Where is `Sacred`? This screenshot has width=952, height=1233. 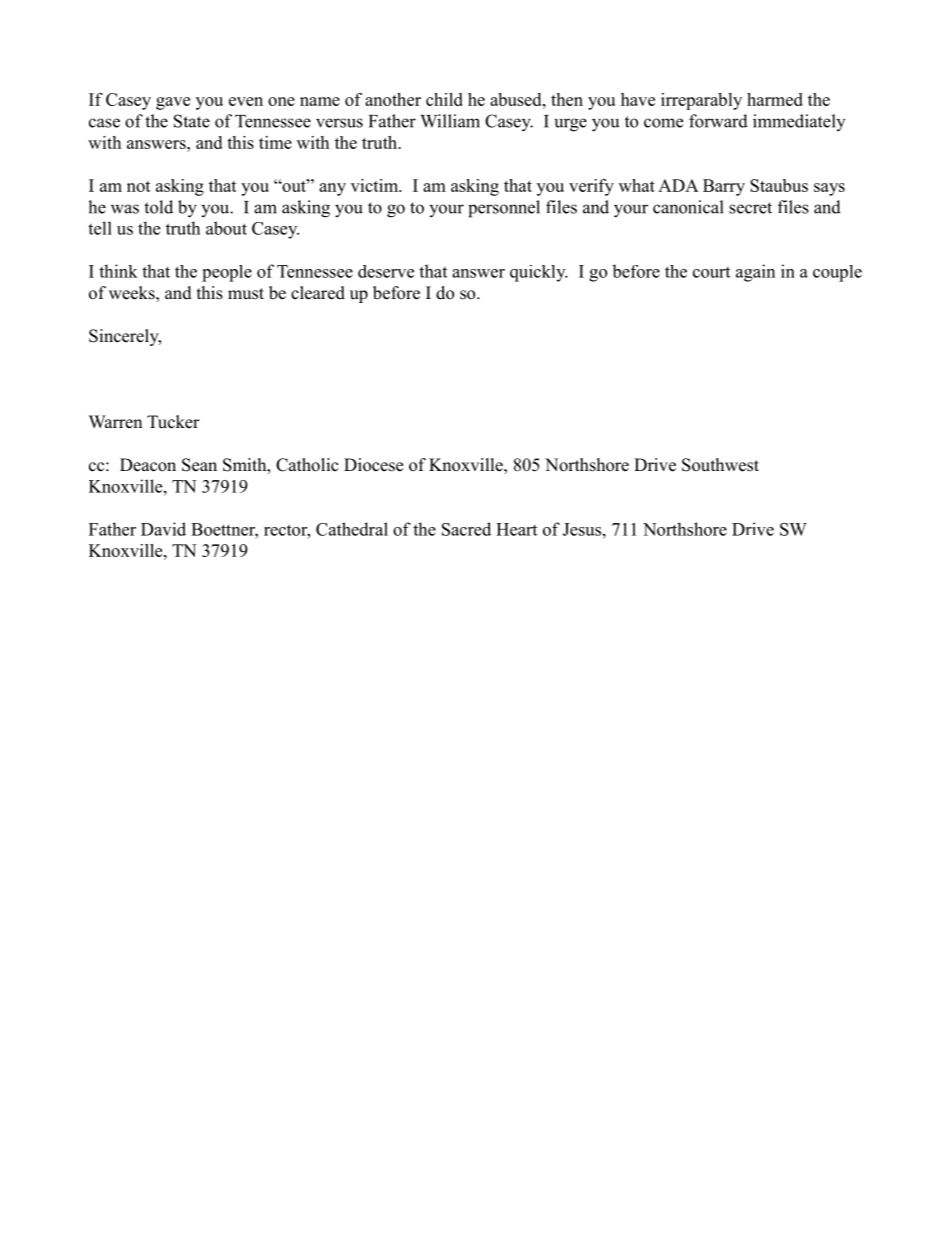
Sacred is located at coordinates (466, 529).
